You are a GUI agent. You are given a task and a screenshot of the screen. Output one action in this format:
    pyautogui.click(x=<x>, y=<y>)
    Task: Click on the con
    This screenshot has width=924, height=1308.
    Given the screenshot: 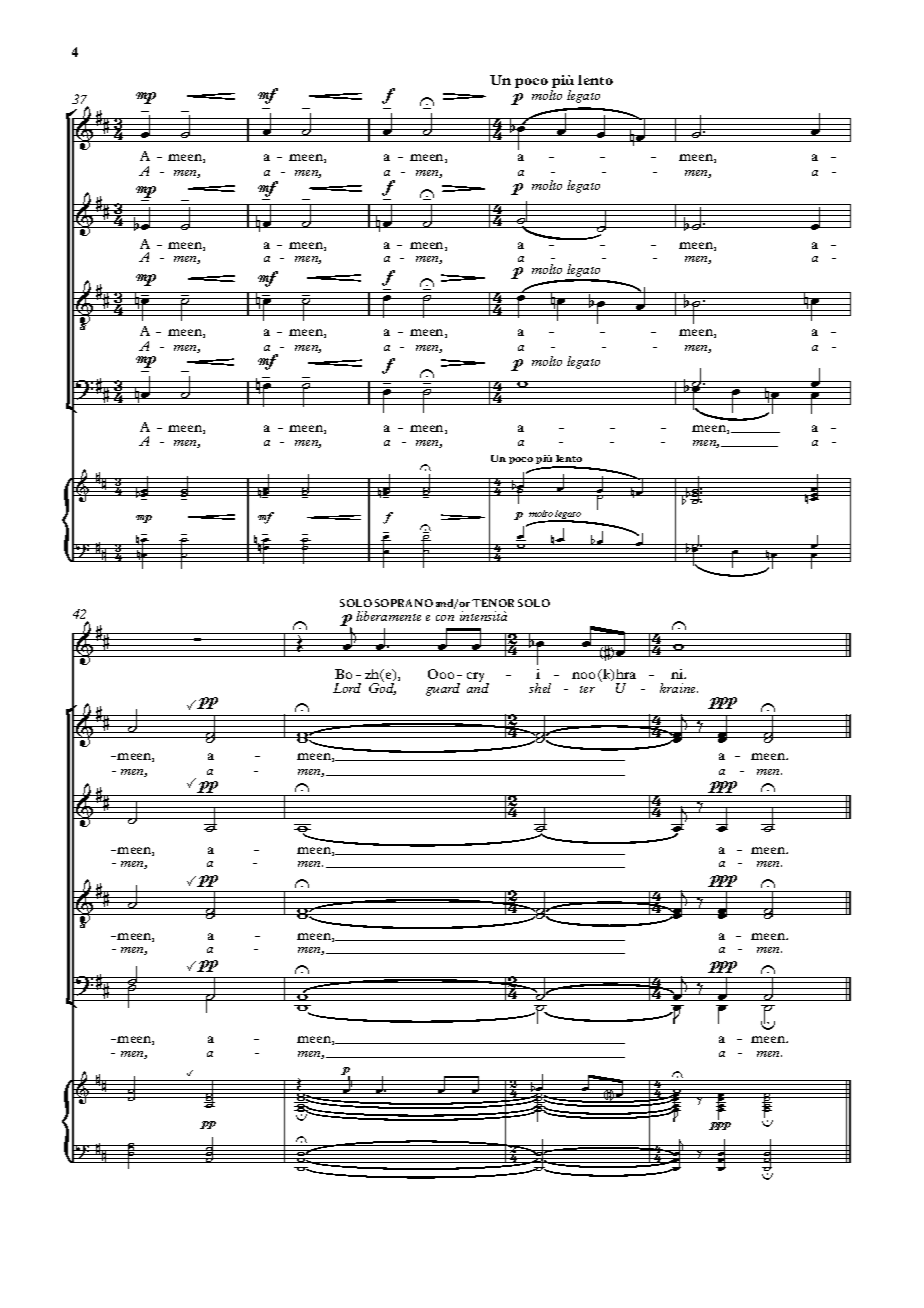 What is the action you would take?
    pyautogui.click(x=445, y=618)
